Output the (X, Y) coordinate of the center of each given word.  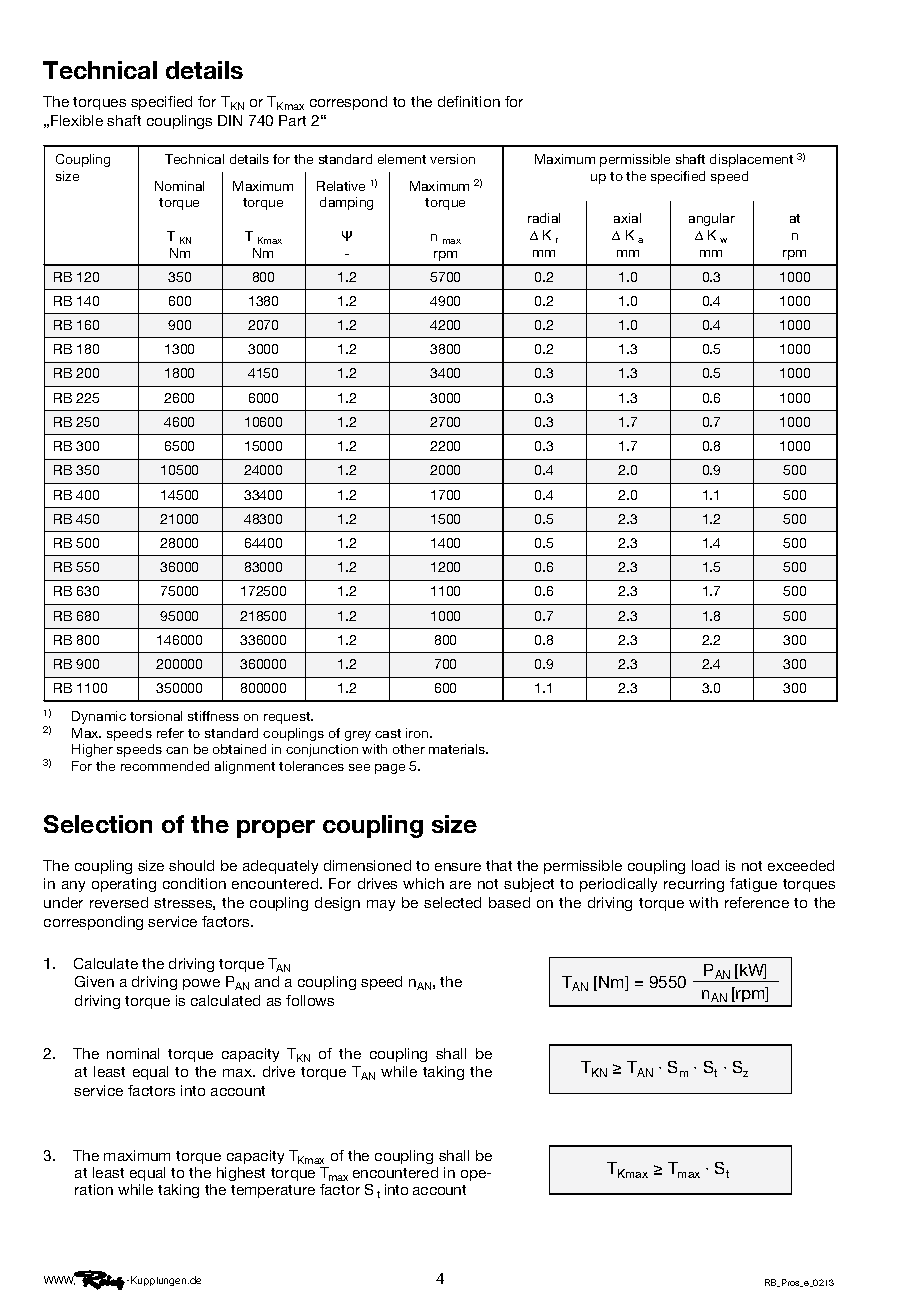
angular (712, 219)
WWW (60, 1280)
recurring (694, 885)
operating (124, 885)
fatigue (753, 885)
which (423, 883)
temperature (273, 1191)
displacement (751, 160)
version (452, 159)
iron (418, 733)
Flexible (77, 120)
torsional (156, 716)
